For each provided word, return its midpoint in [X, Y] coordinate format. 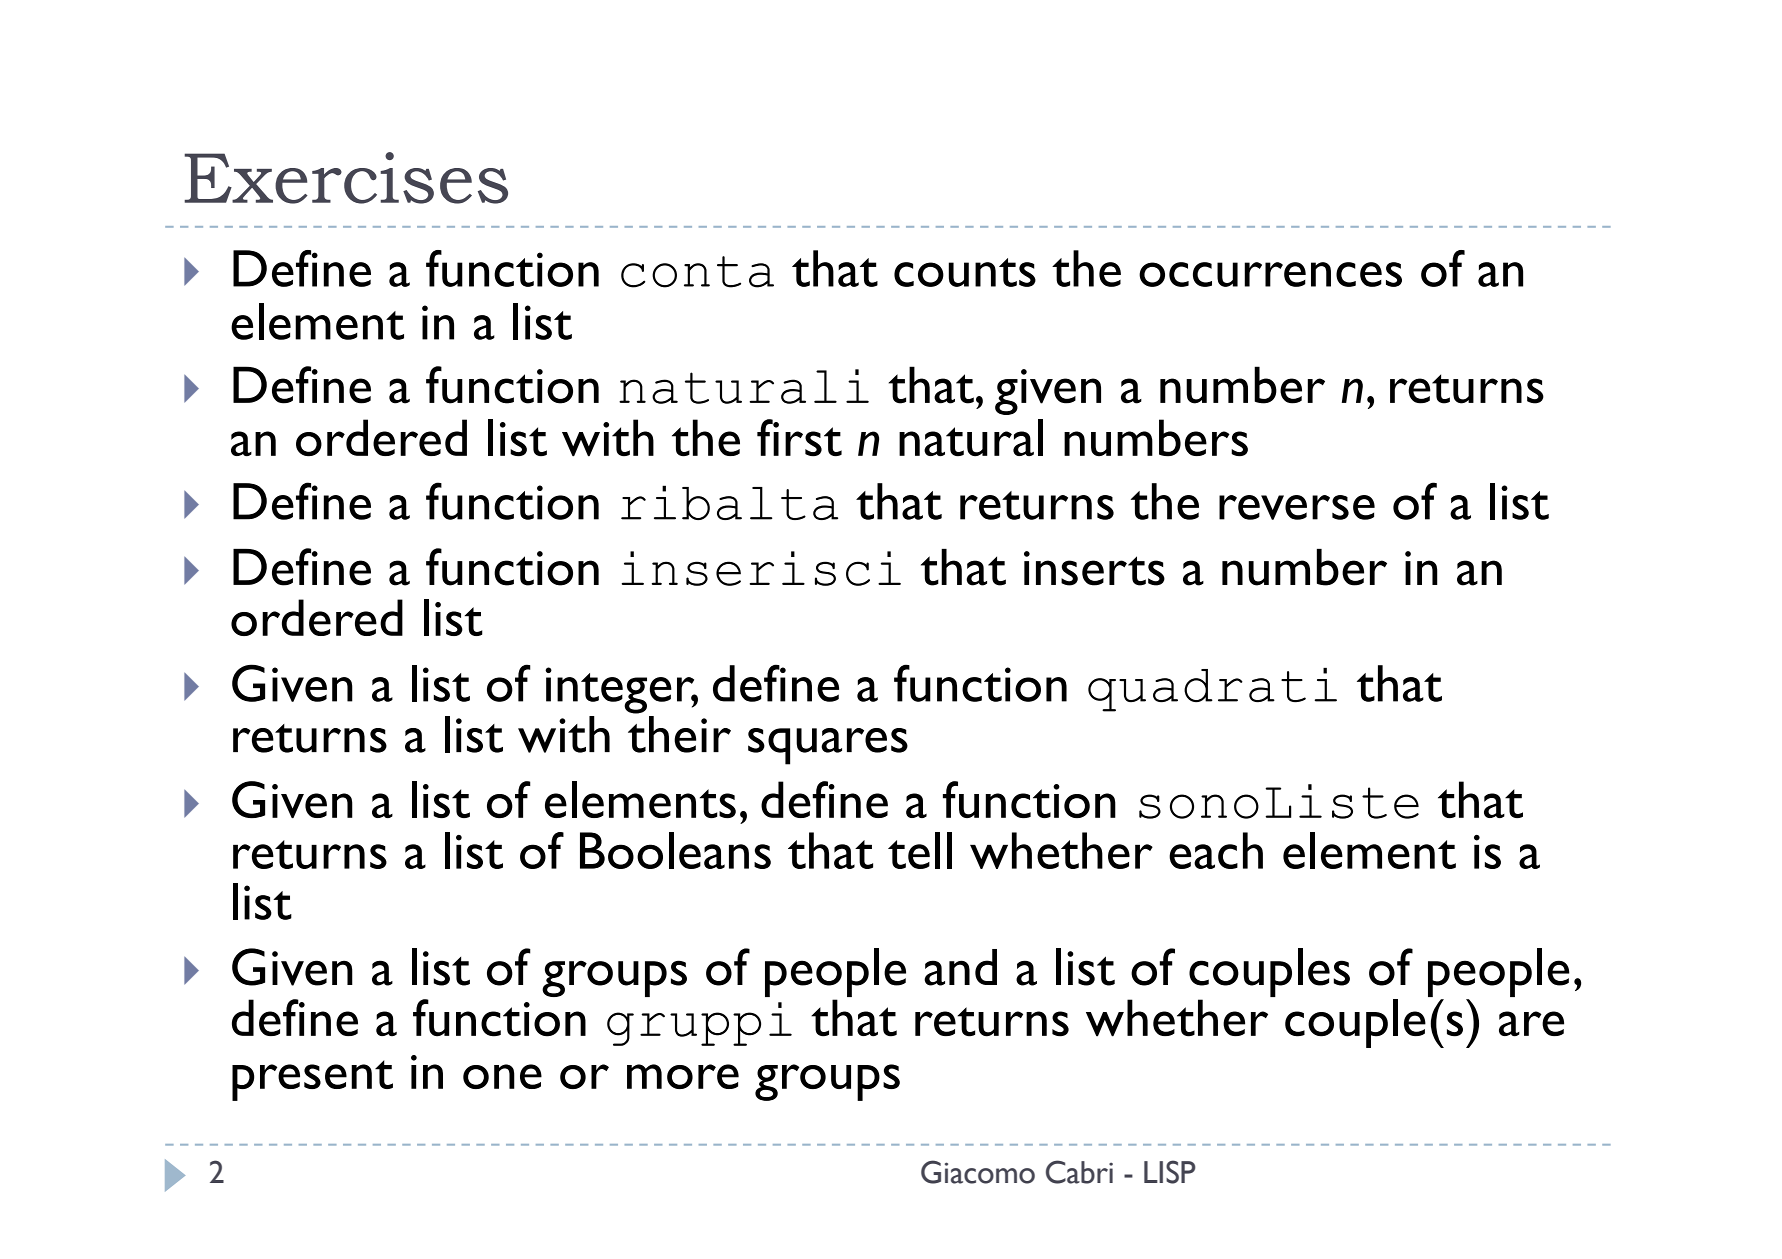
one [502, 1076]
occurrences [1270, 274]
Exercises [346, 178]
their [679, 734]
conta [697, 272]
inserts [1094, 568]
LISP [1170, 1172]
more [683, 1076]
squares [828, 746]
